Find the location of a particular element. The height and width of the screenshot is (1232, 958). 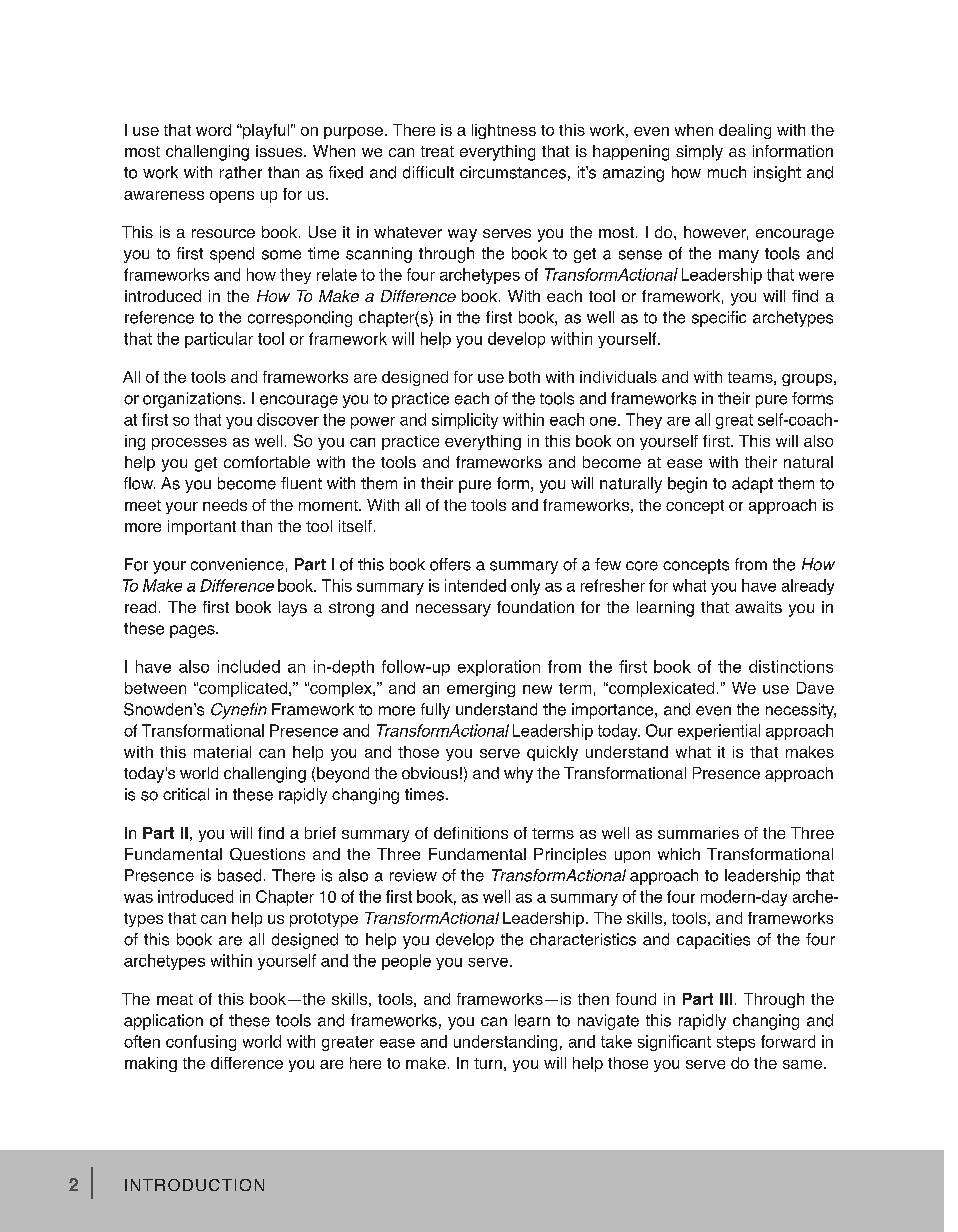

rather is located at coordinates (241, 172).
